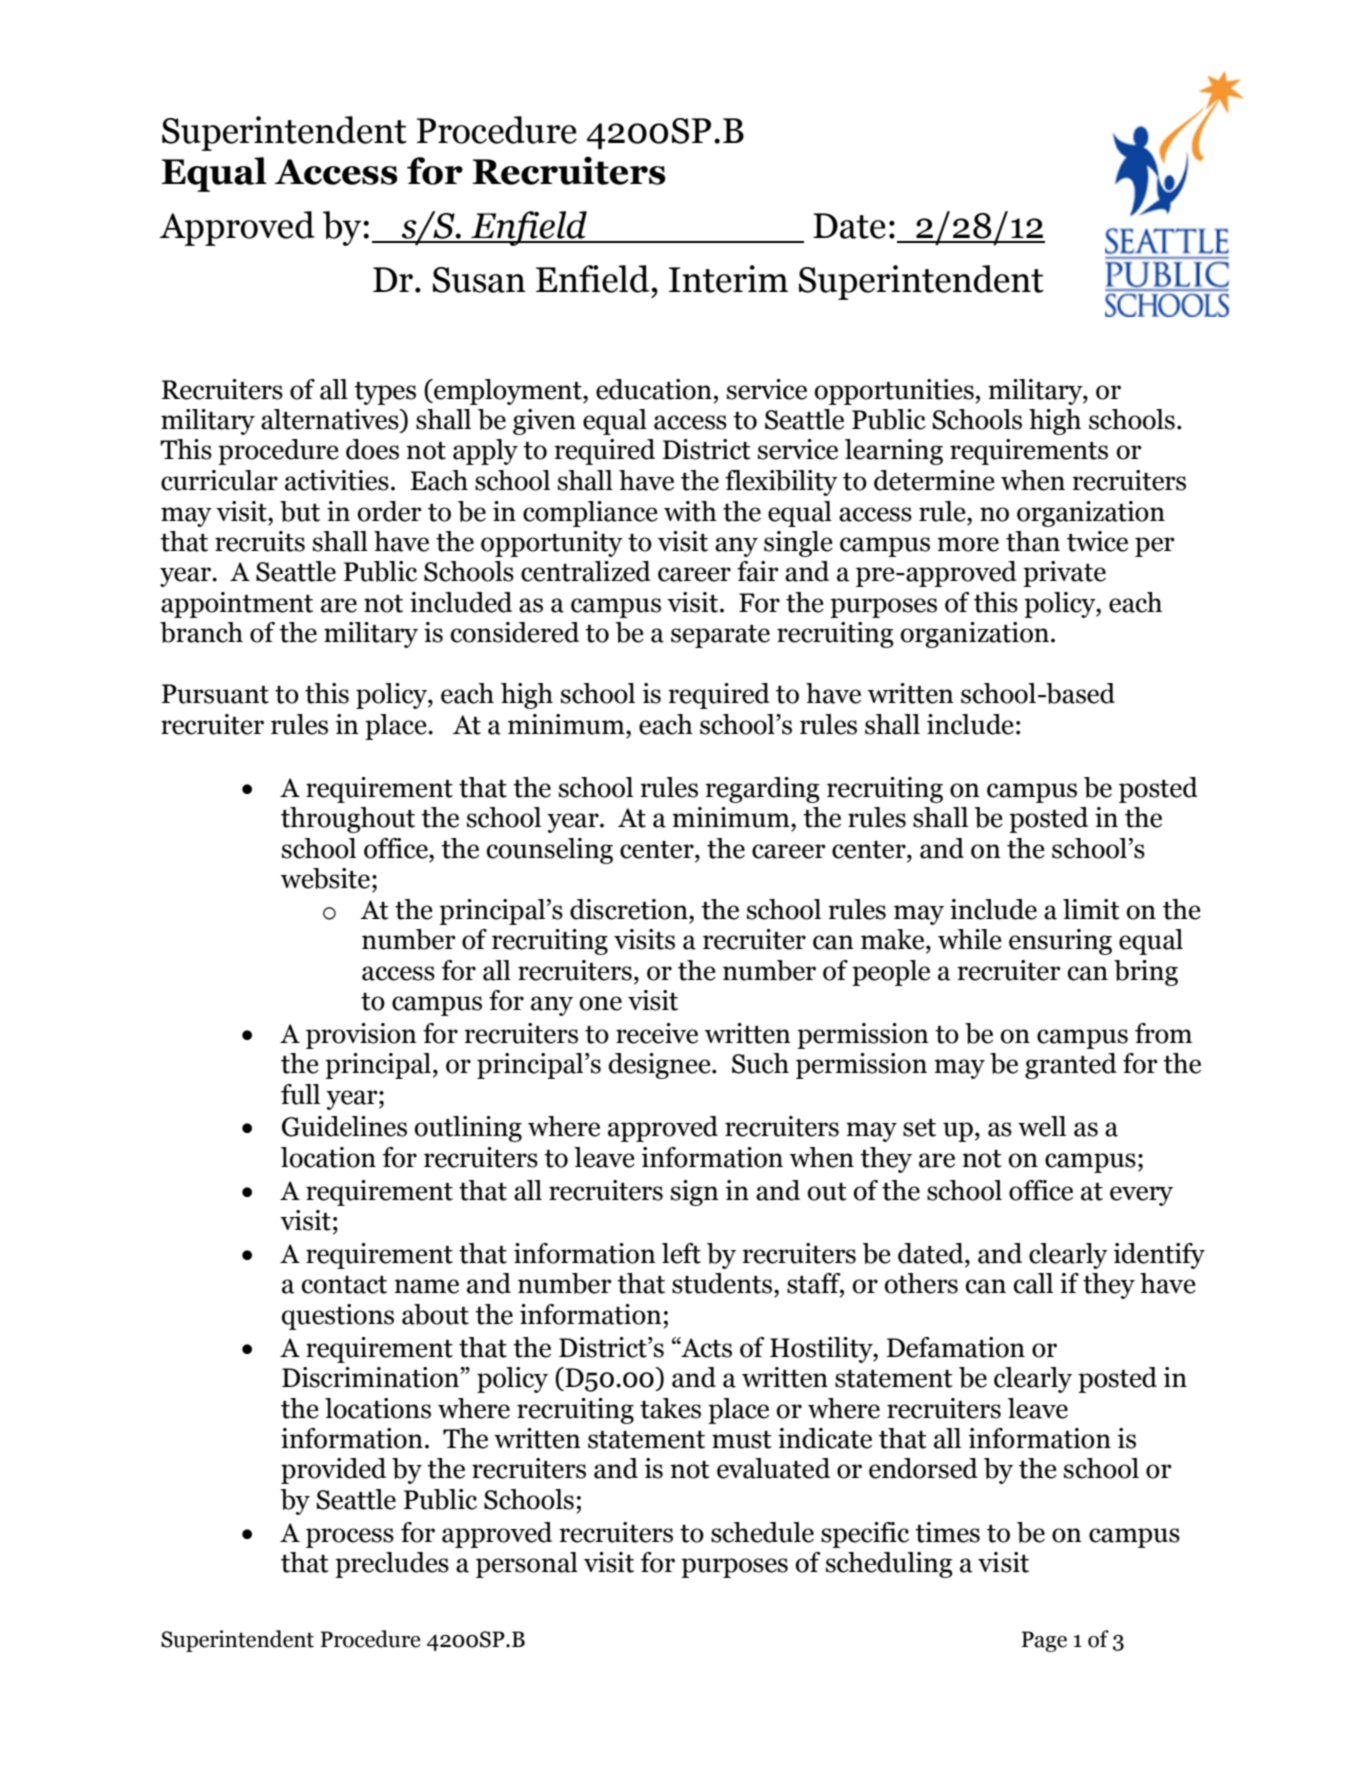 The width and height of the screenshot is (1366, 1768). I want to click on precludes, so click(392, 1565).
